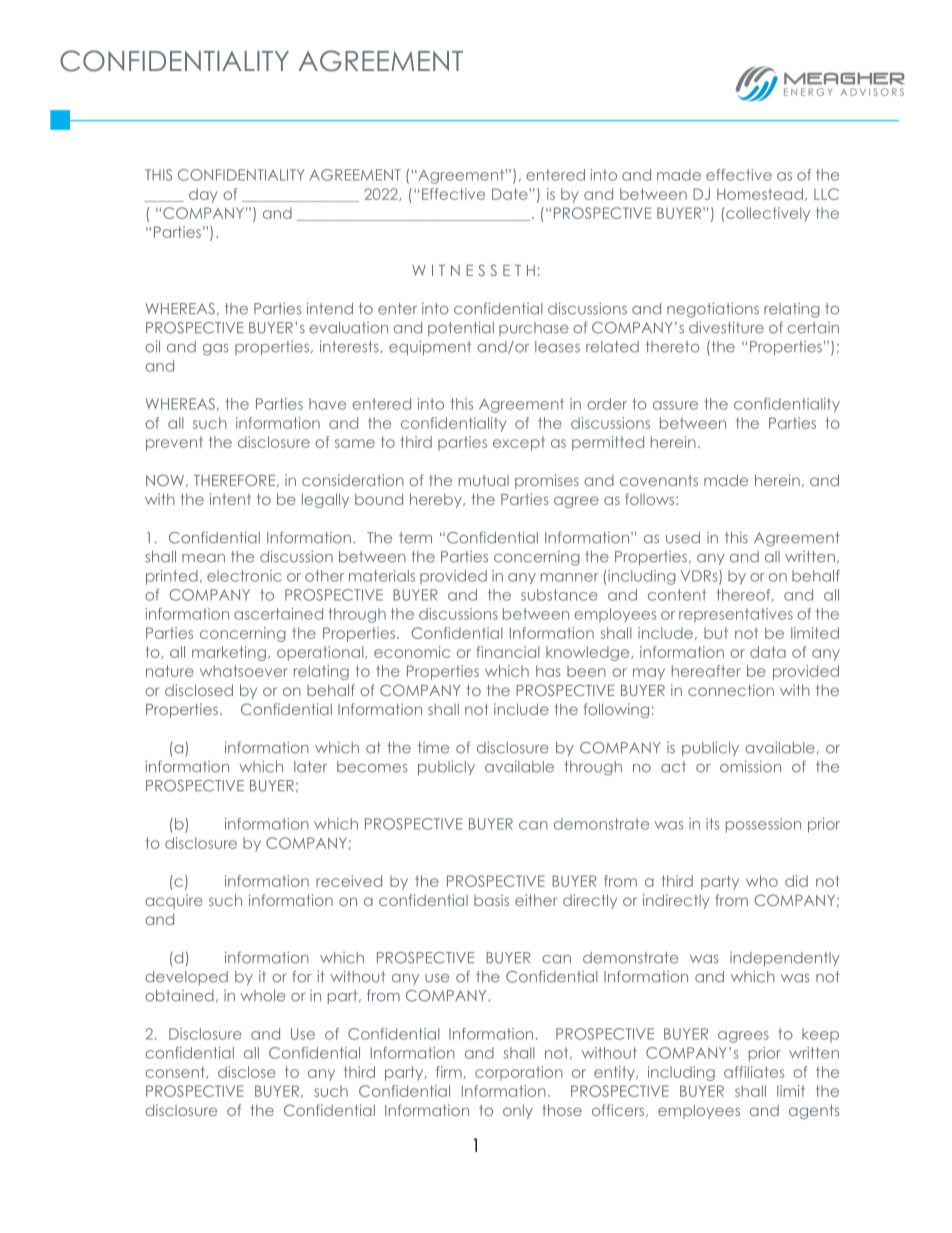 This screenshot has height=1233, width=952. Describe the element at coordinates (491, 900) in the screenshot. I see `basis` at that location.
